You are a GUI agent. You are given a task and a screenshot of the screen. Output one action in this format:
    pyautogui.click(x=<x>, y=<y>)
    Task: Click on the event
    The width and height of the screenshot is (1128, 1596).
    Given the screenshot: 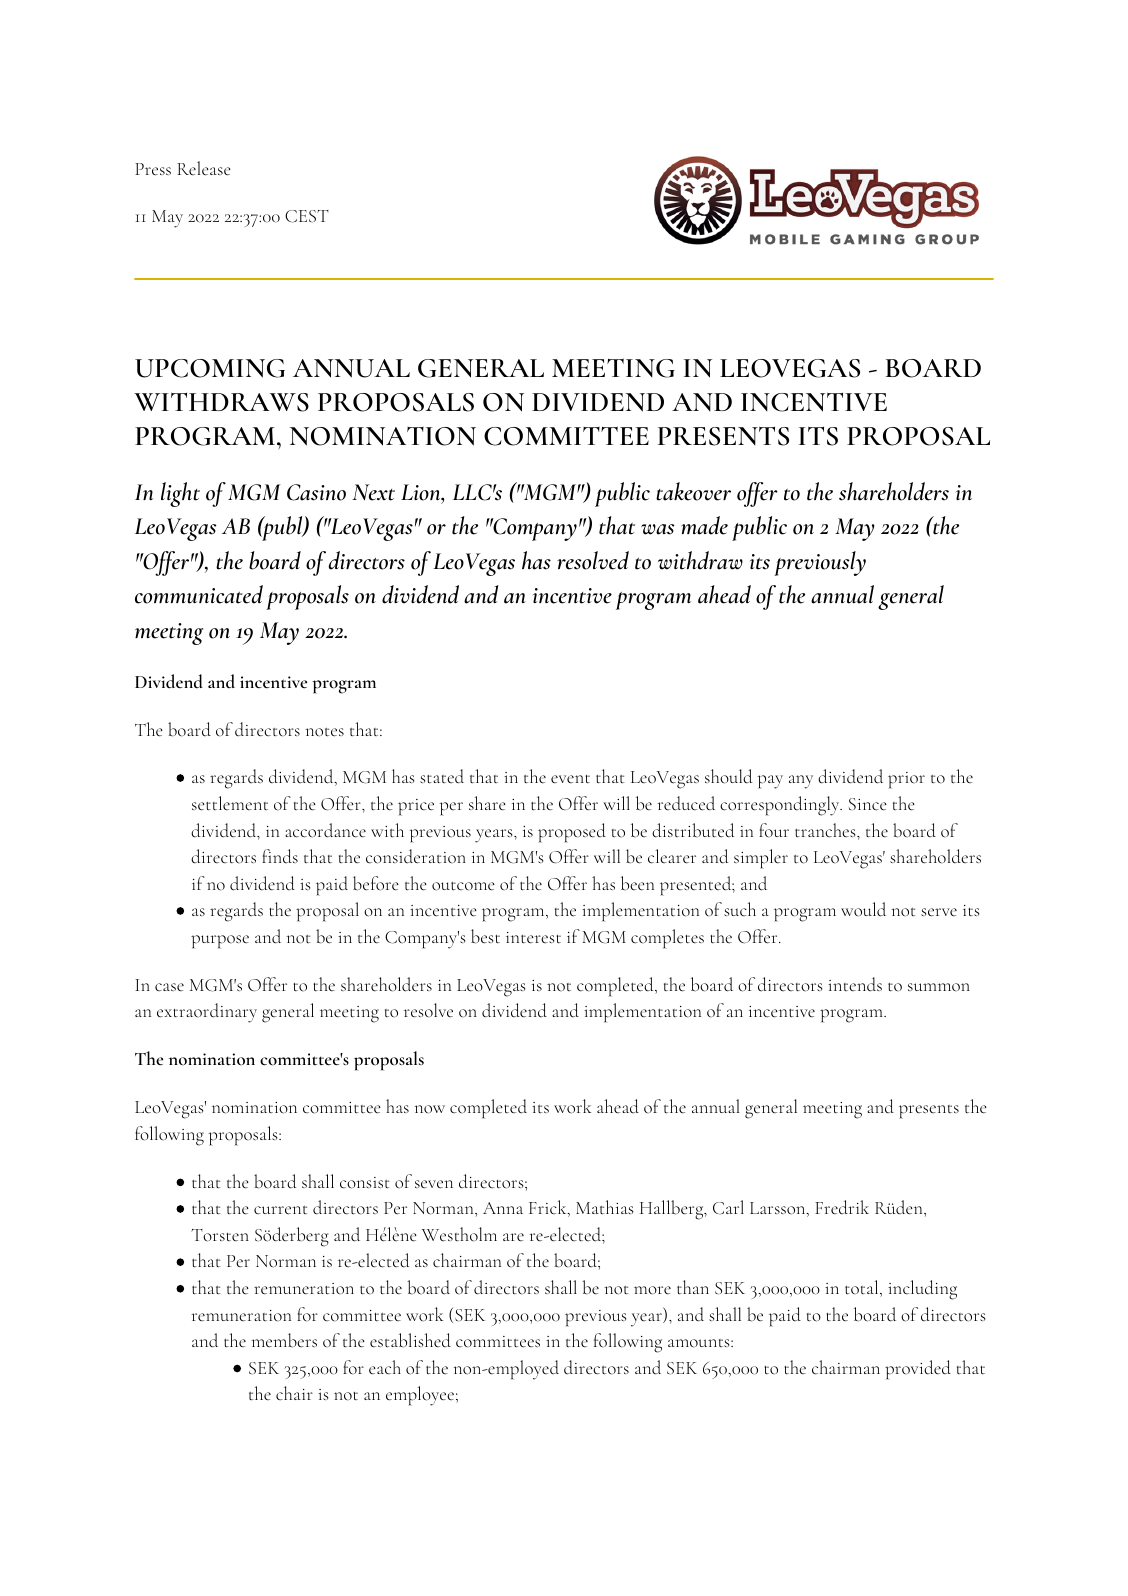 What is the action you would take?
    pyautogui.click(x=570, y=779)
